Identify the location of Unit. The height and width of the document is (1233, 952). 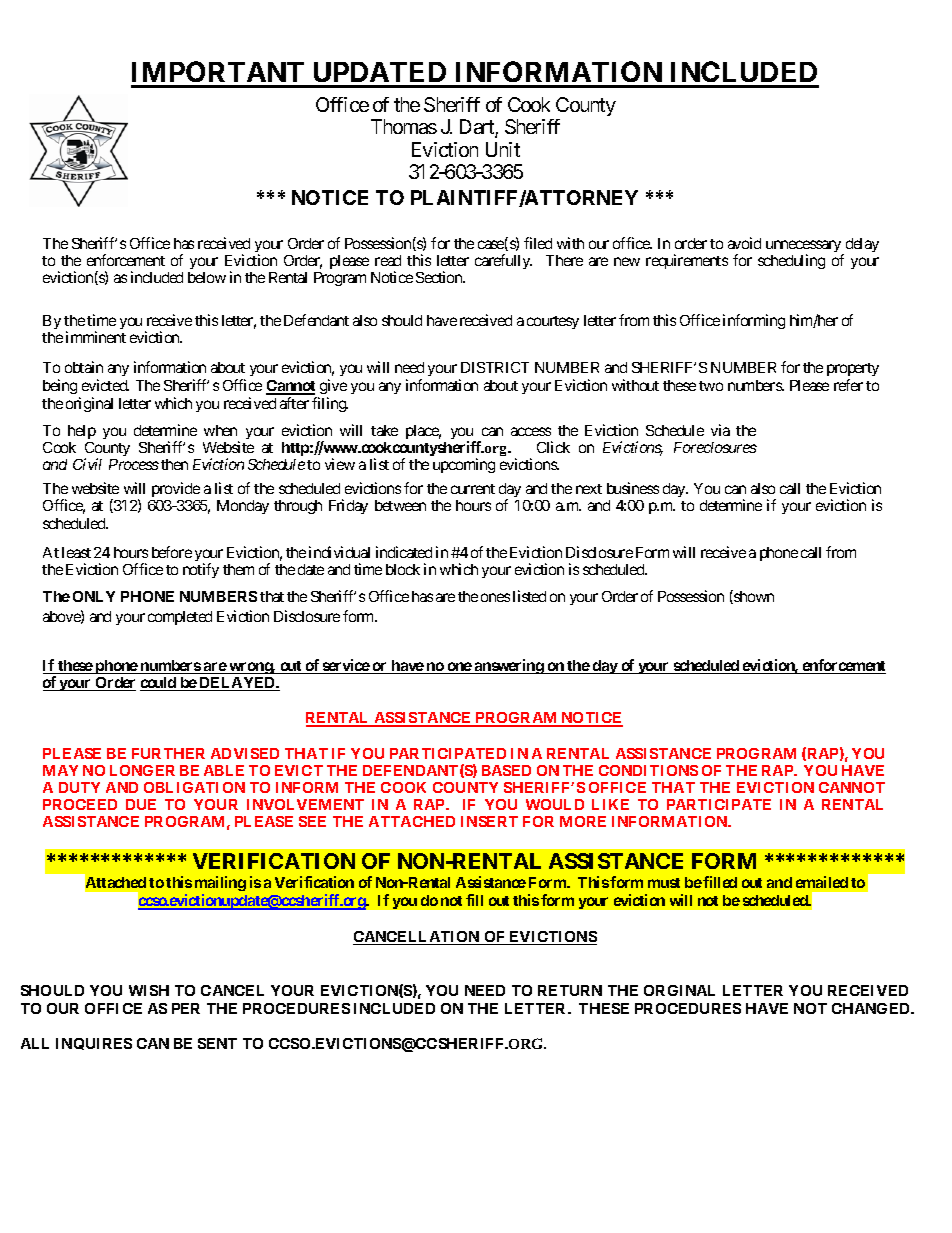
(503, 149).
